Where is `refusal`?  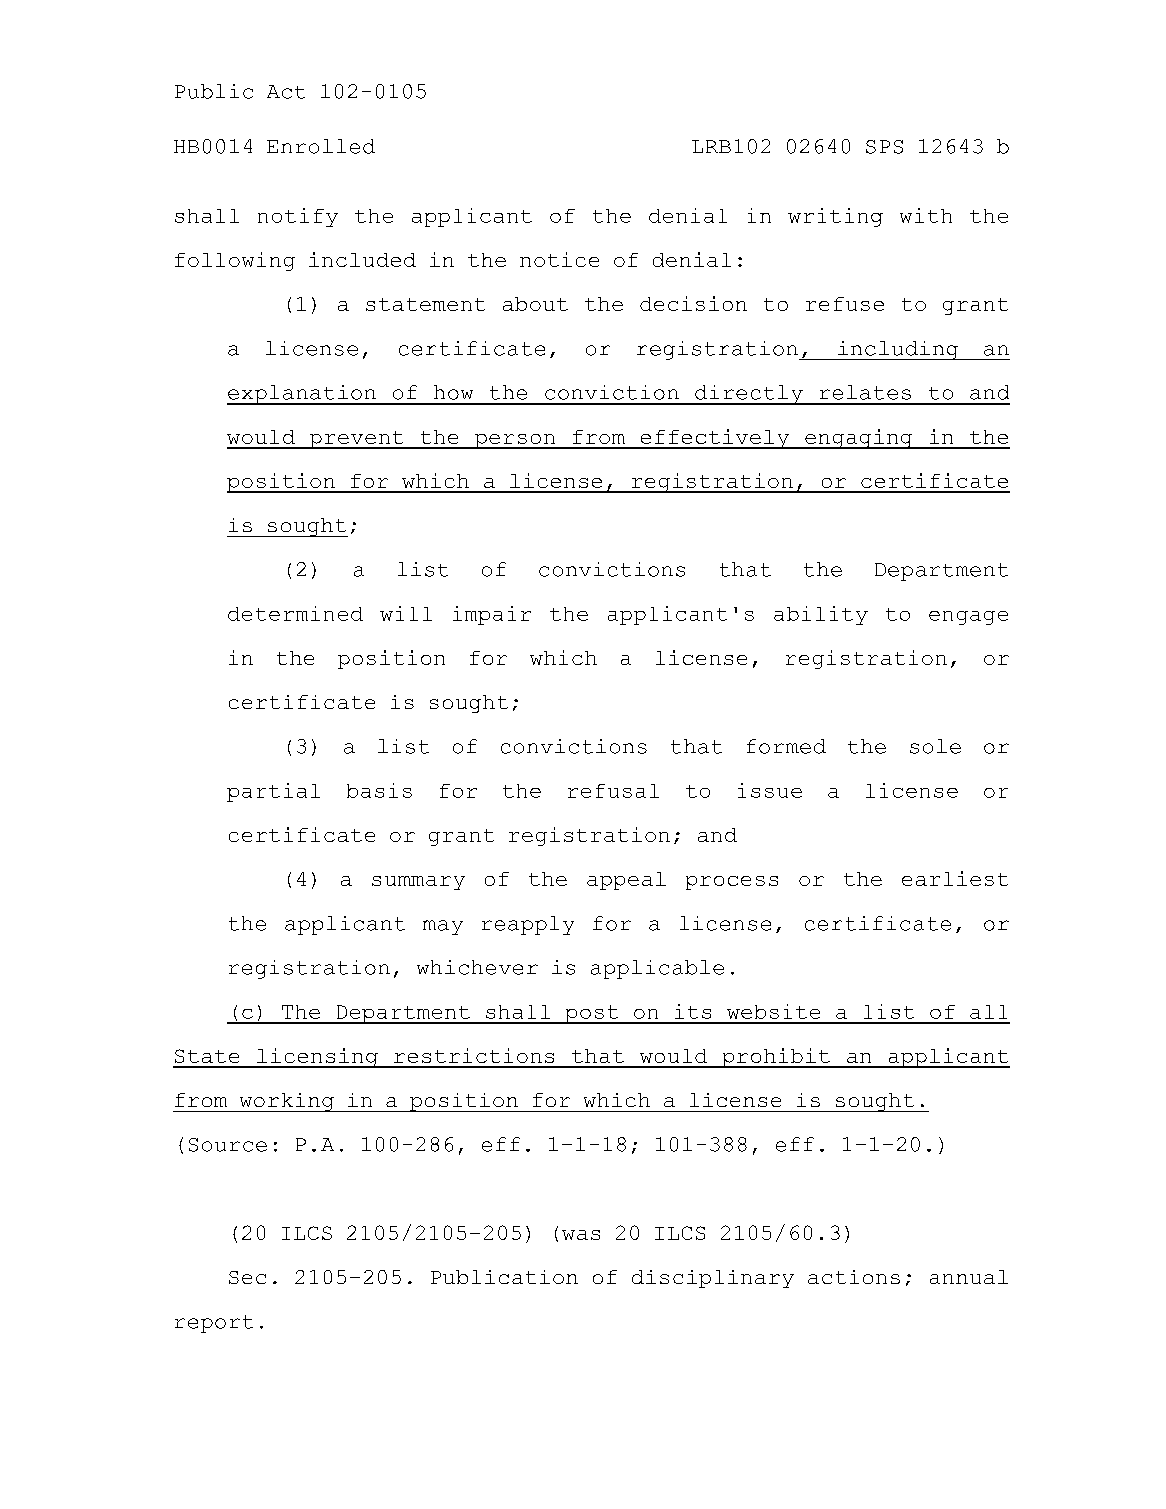
refusal is located at coordinates (613, 791).
